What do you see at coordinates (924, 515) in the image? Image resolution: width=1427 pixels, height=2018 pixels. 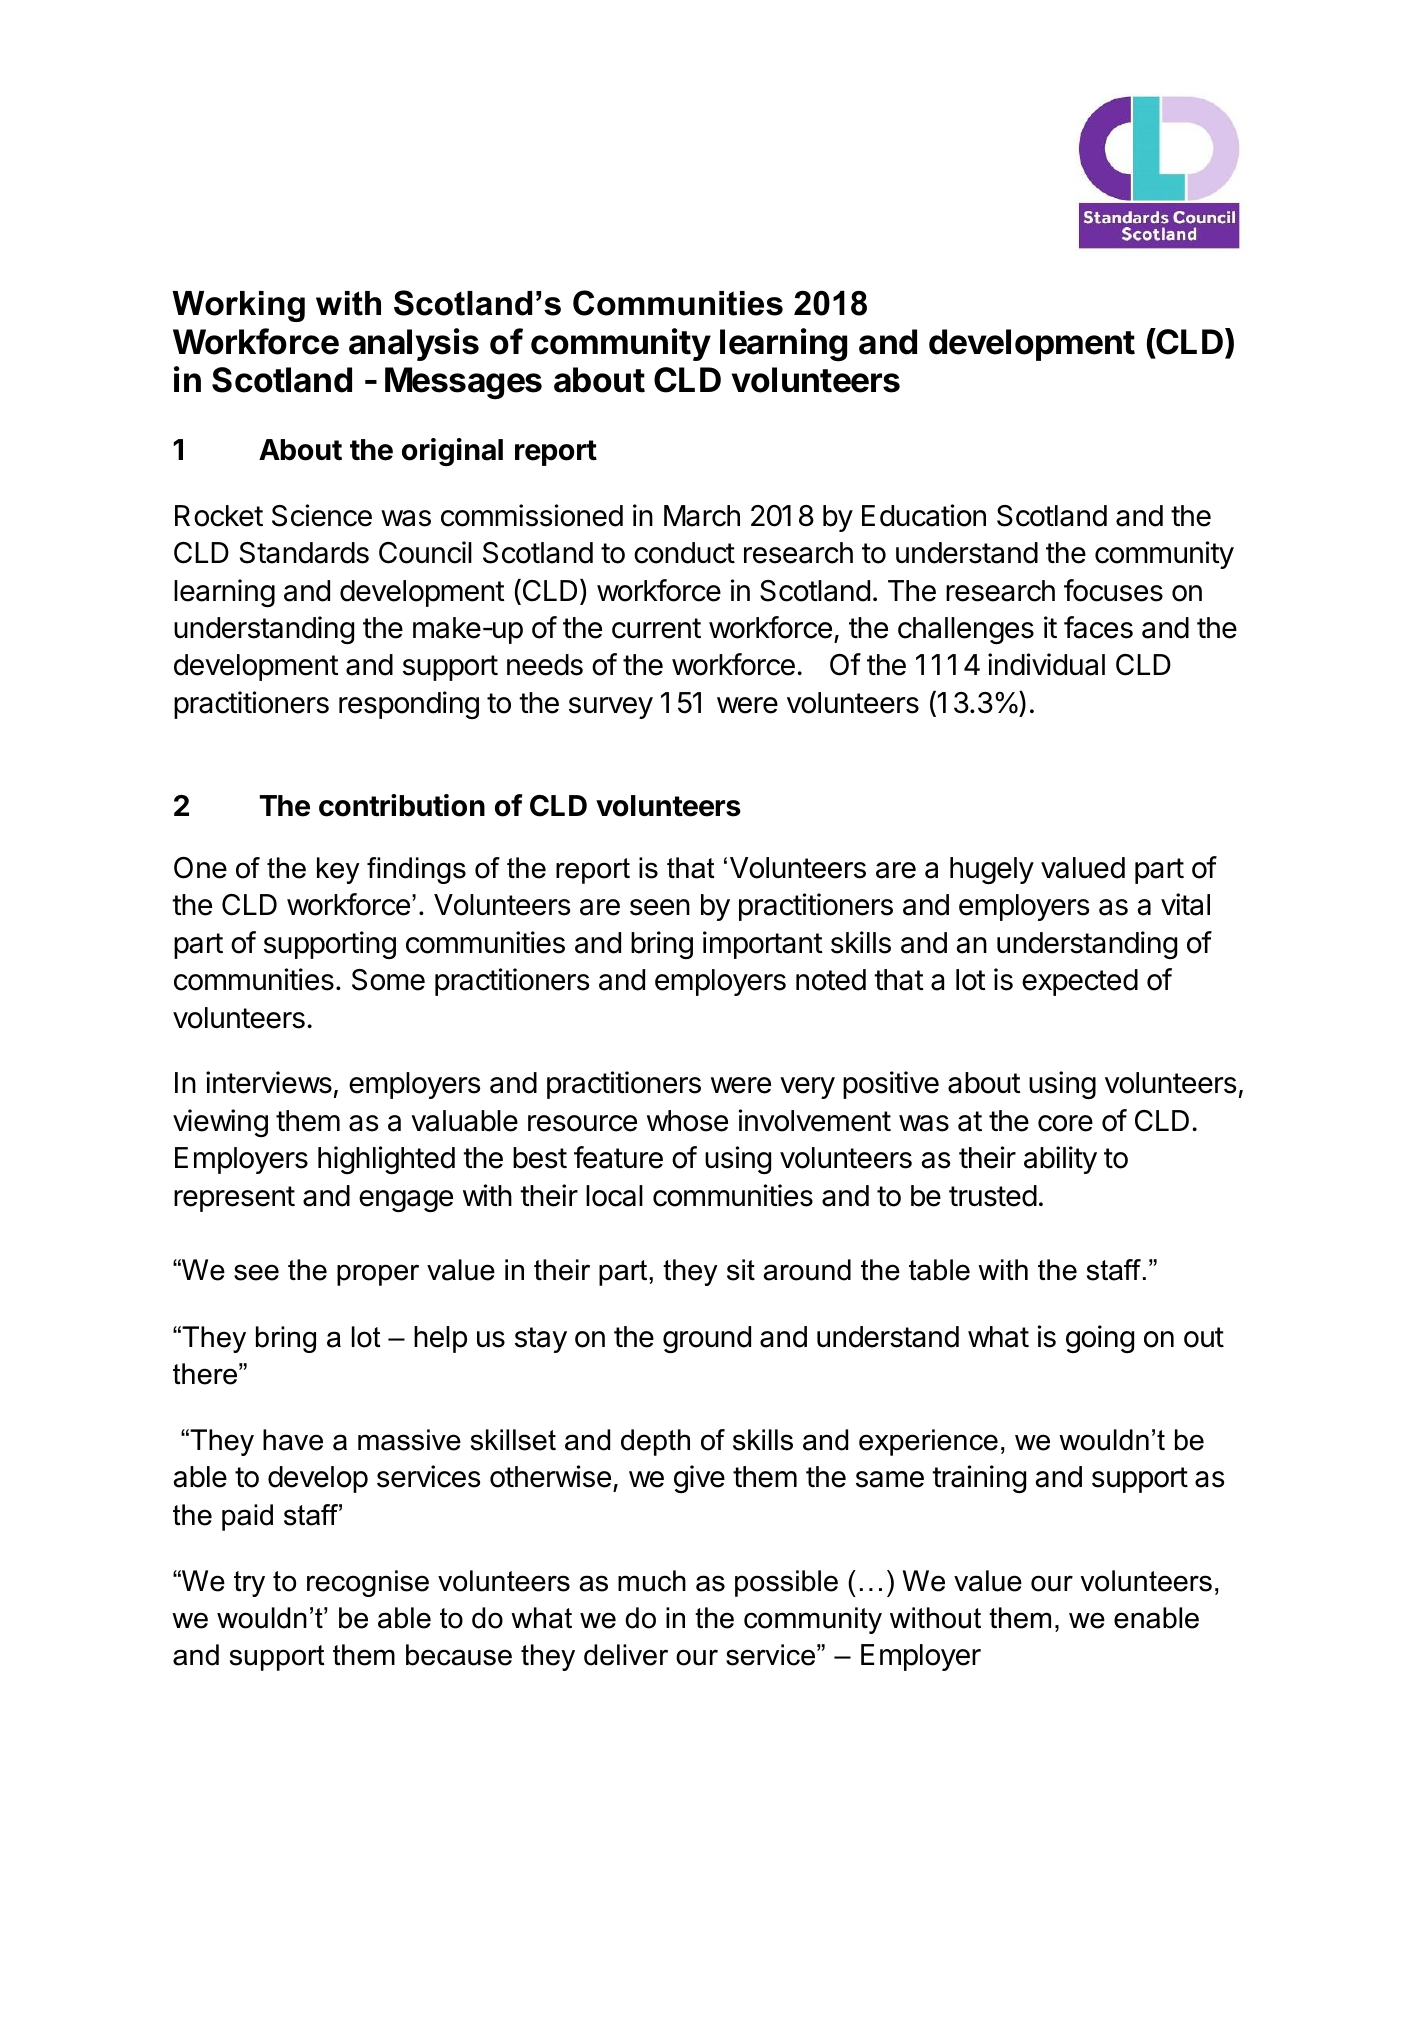 I see `Education` at bounding box center [924, 515].
